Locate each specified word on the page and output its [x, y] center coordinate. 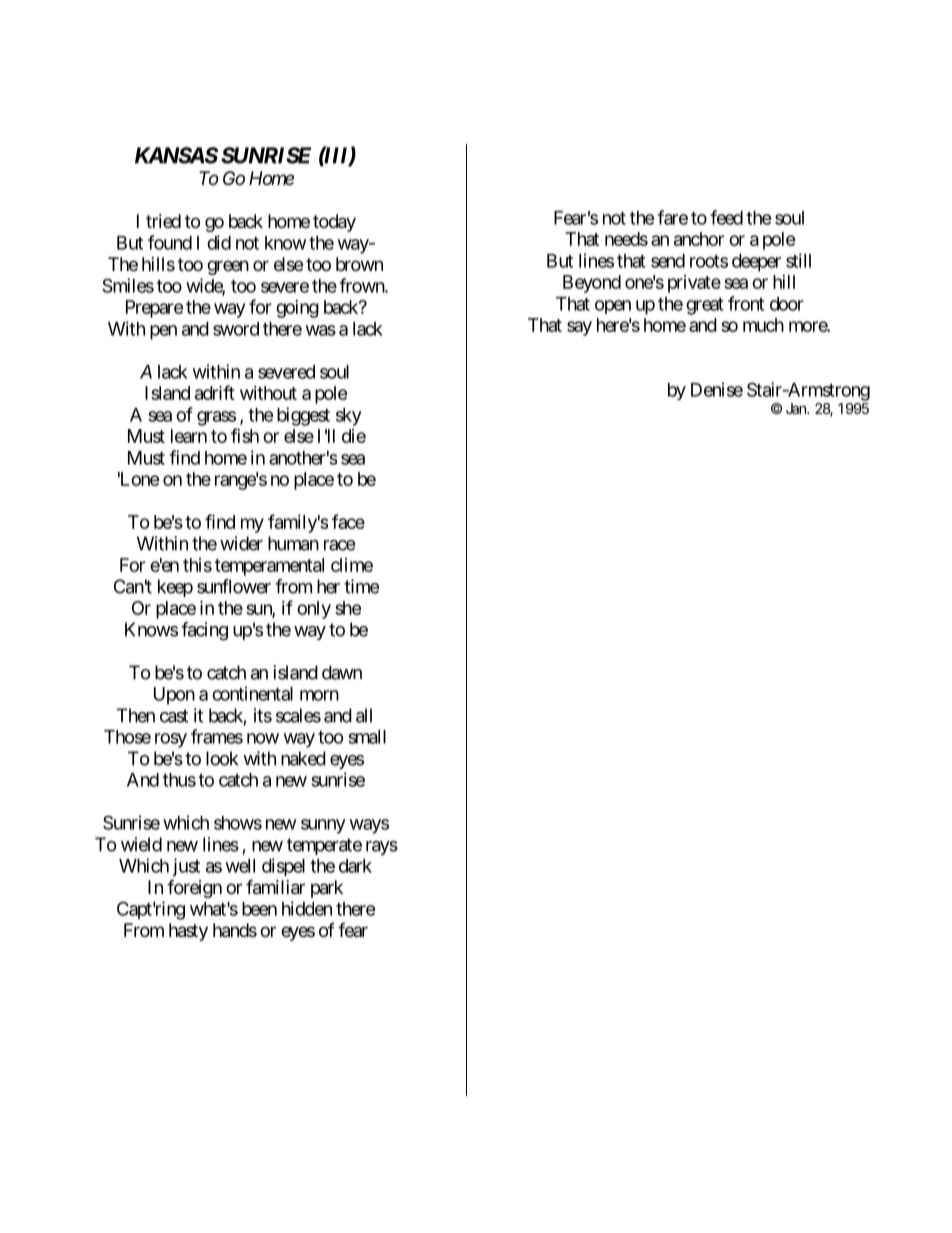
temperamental [269, 567]
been [259, 909]
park [327, 889]
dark [355, 866]
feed [726, 217]
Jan [797, 408]
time [361, 586]
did [219, 242]
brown [359, 264]
